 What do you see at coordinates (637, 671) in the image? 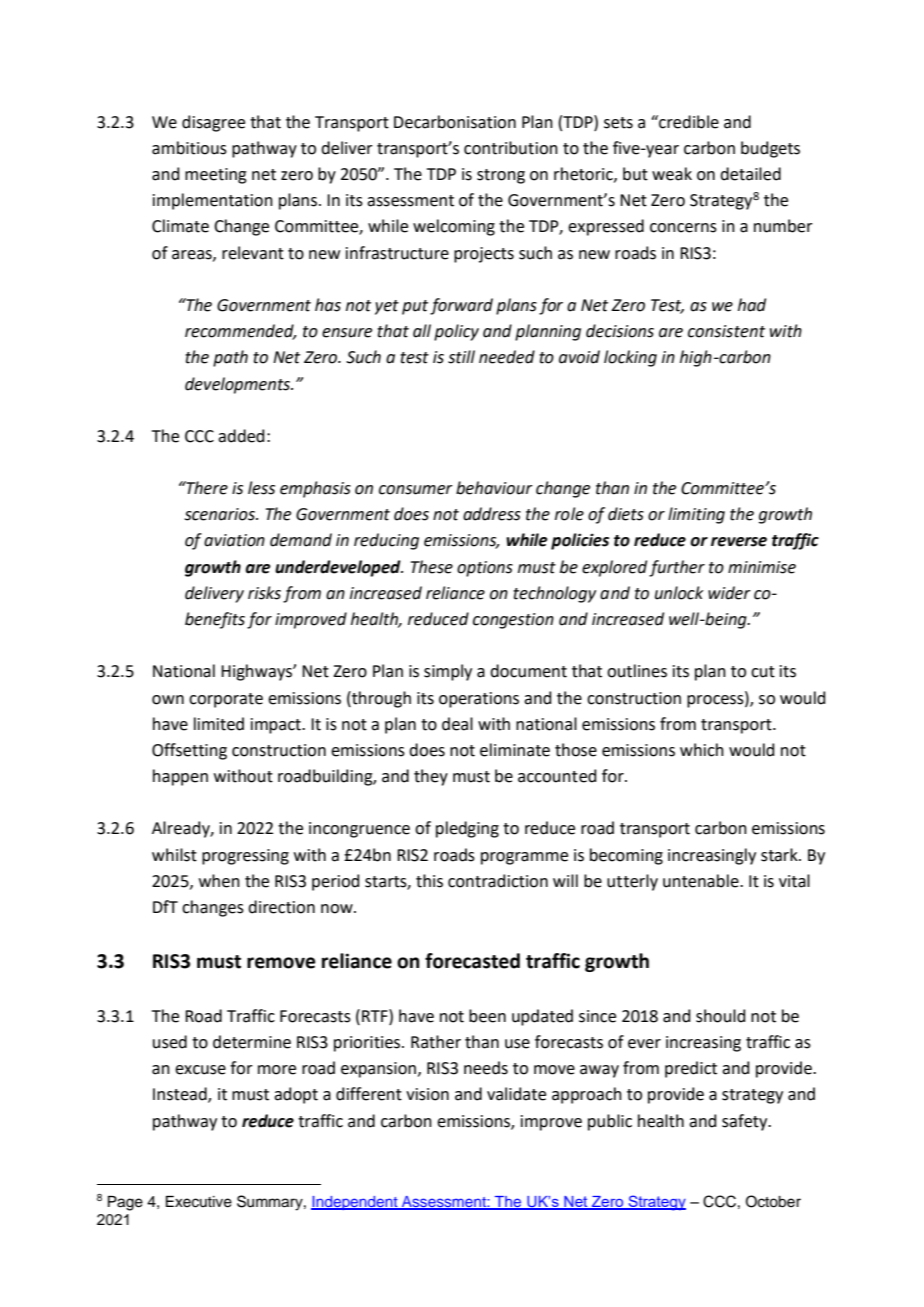
I see `outlines` at bounding box center [637, 671].
